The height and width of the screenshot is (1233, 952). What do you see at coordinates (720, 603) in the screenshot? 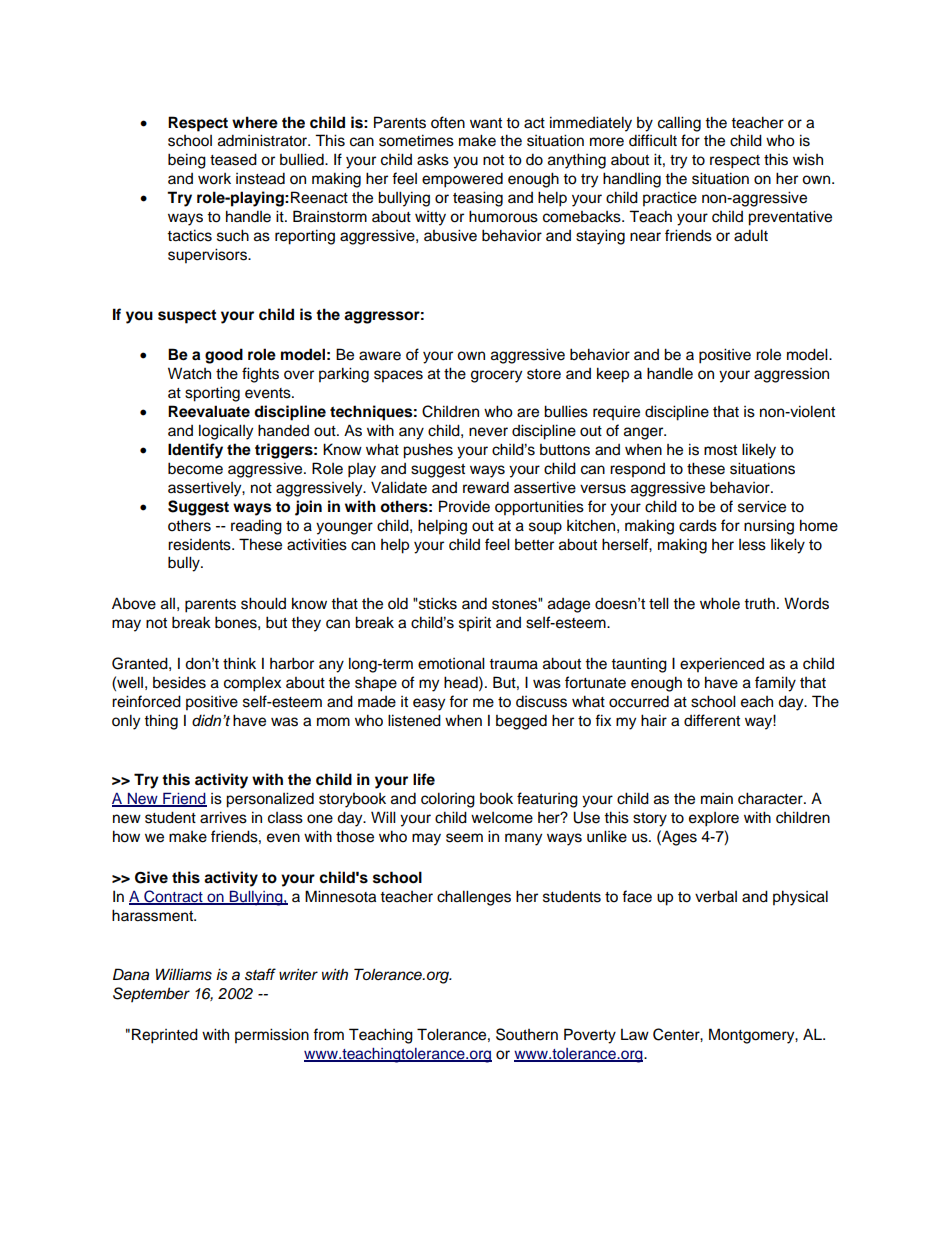
I see `whole` at bounding box center [720, 603].
